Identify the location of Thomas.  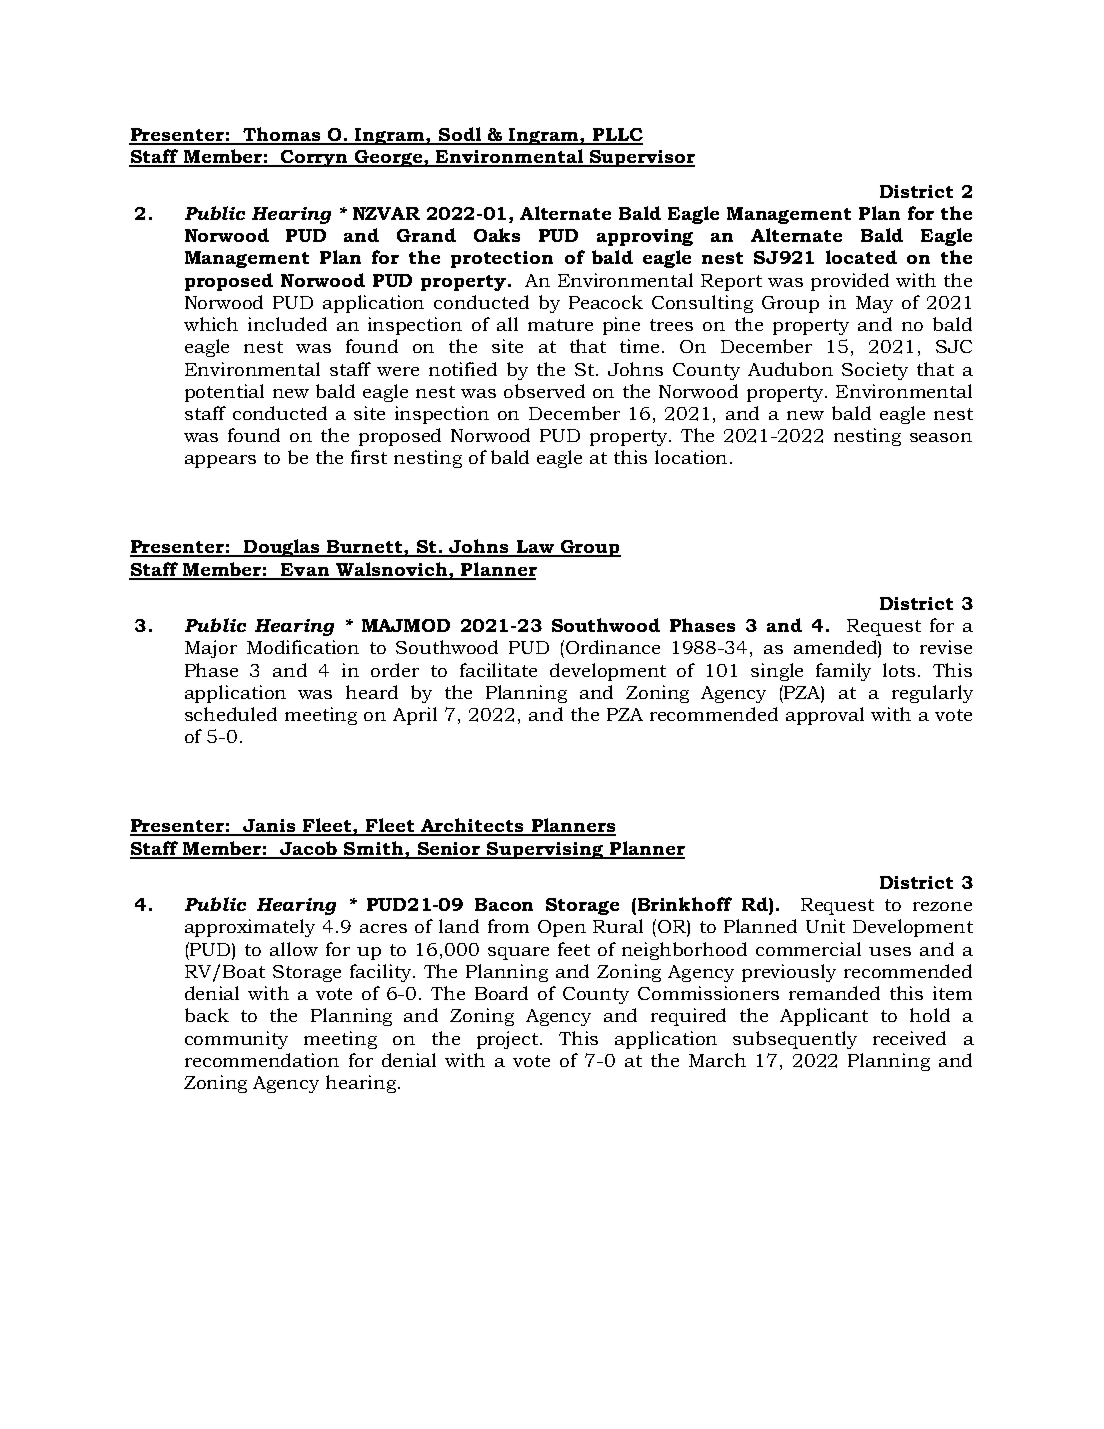
(282, 135).
